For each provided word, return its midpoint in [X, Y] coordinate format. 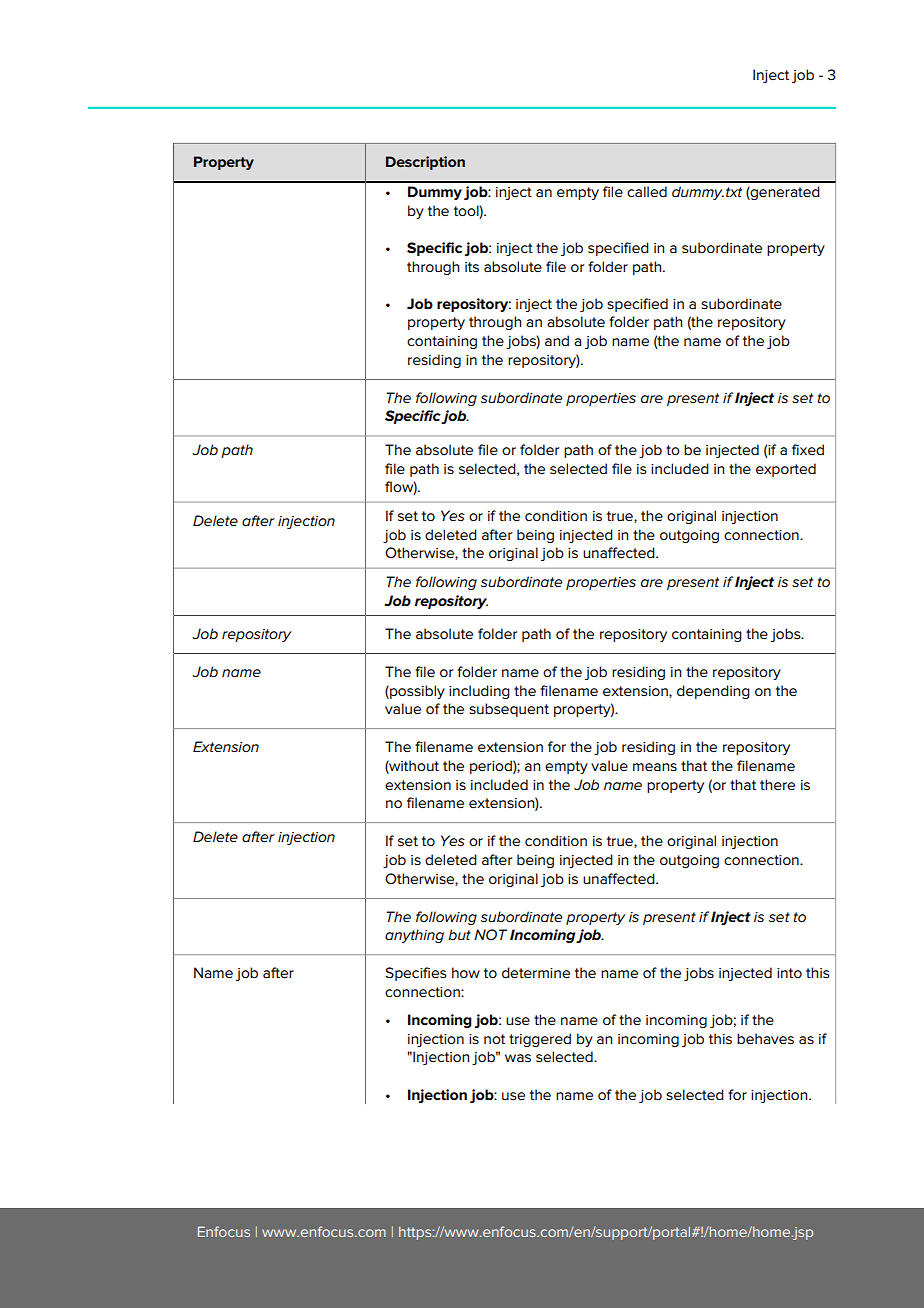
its [472, 267]
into [789, 973]
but [459, 934]
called [647, 191]
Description [425, 163]
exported [786, 470]
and [557, 340]
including [479, 692]
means [655, 767]
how [466, 972]
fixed [808, 449]
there [777, 784]
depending [713, 692]
